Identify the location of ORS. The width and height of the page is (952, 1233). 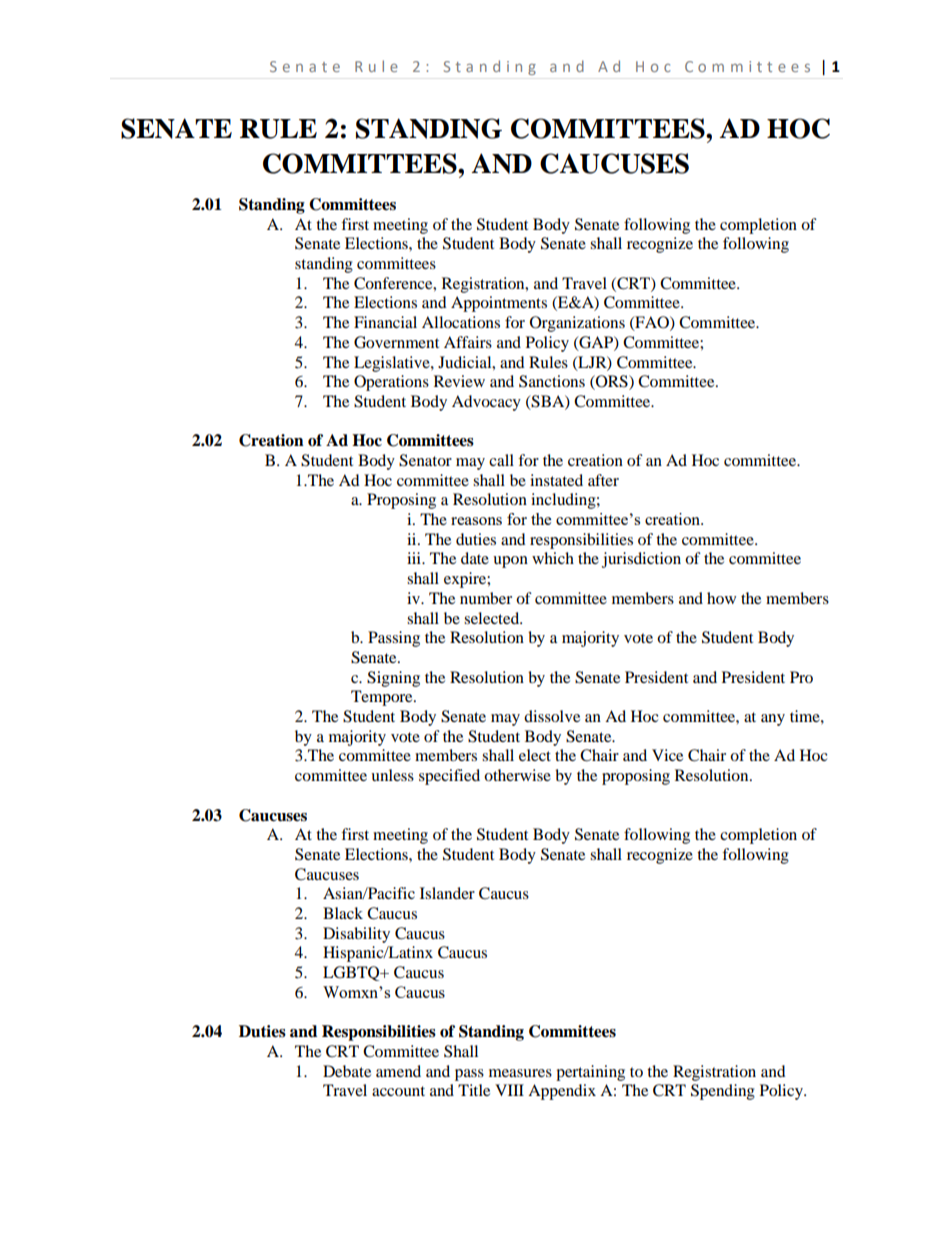
(612, 382).
